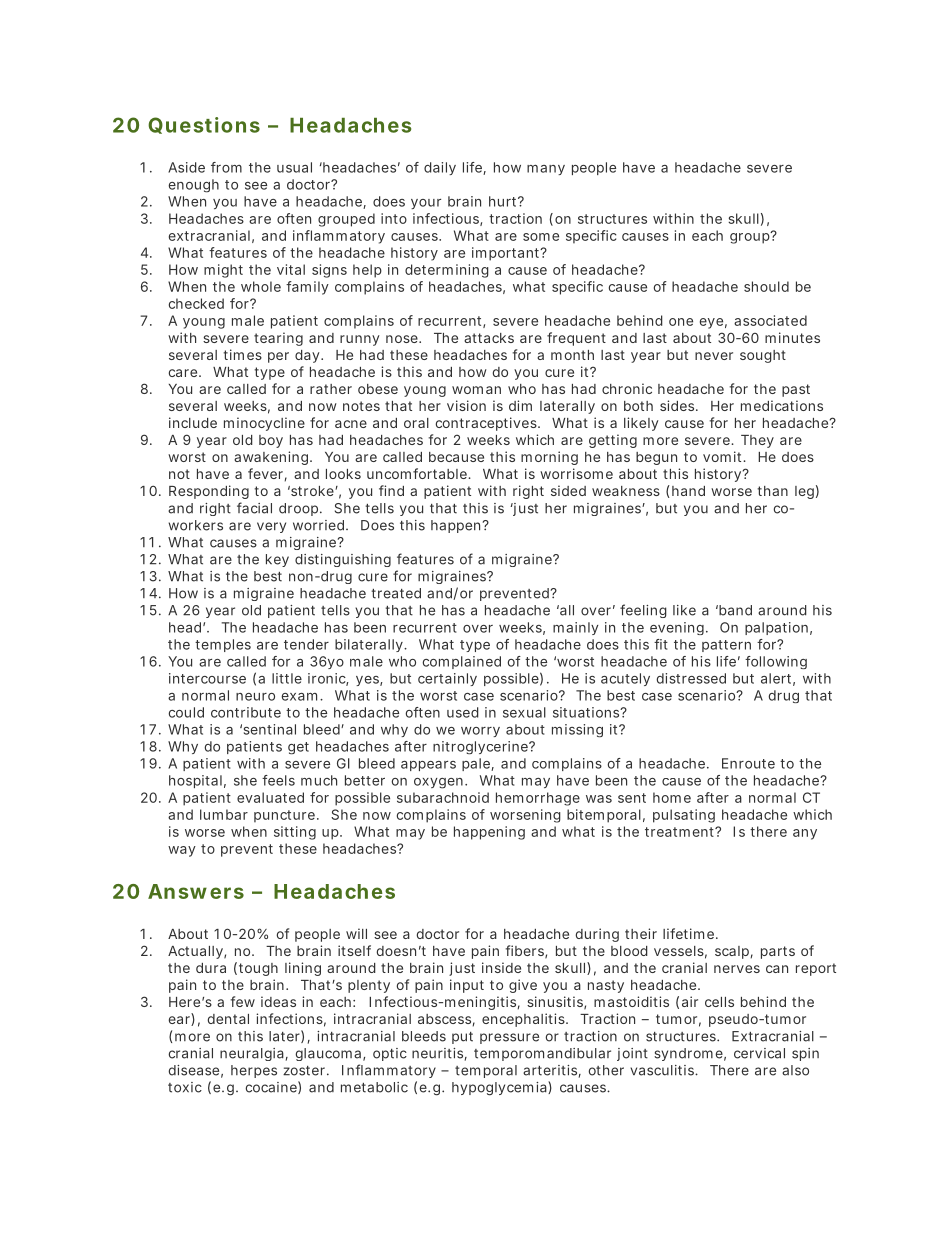  I want to click on many, so click(546, 170).
